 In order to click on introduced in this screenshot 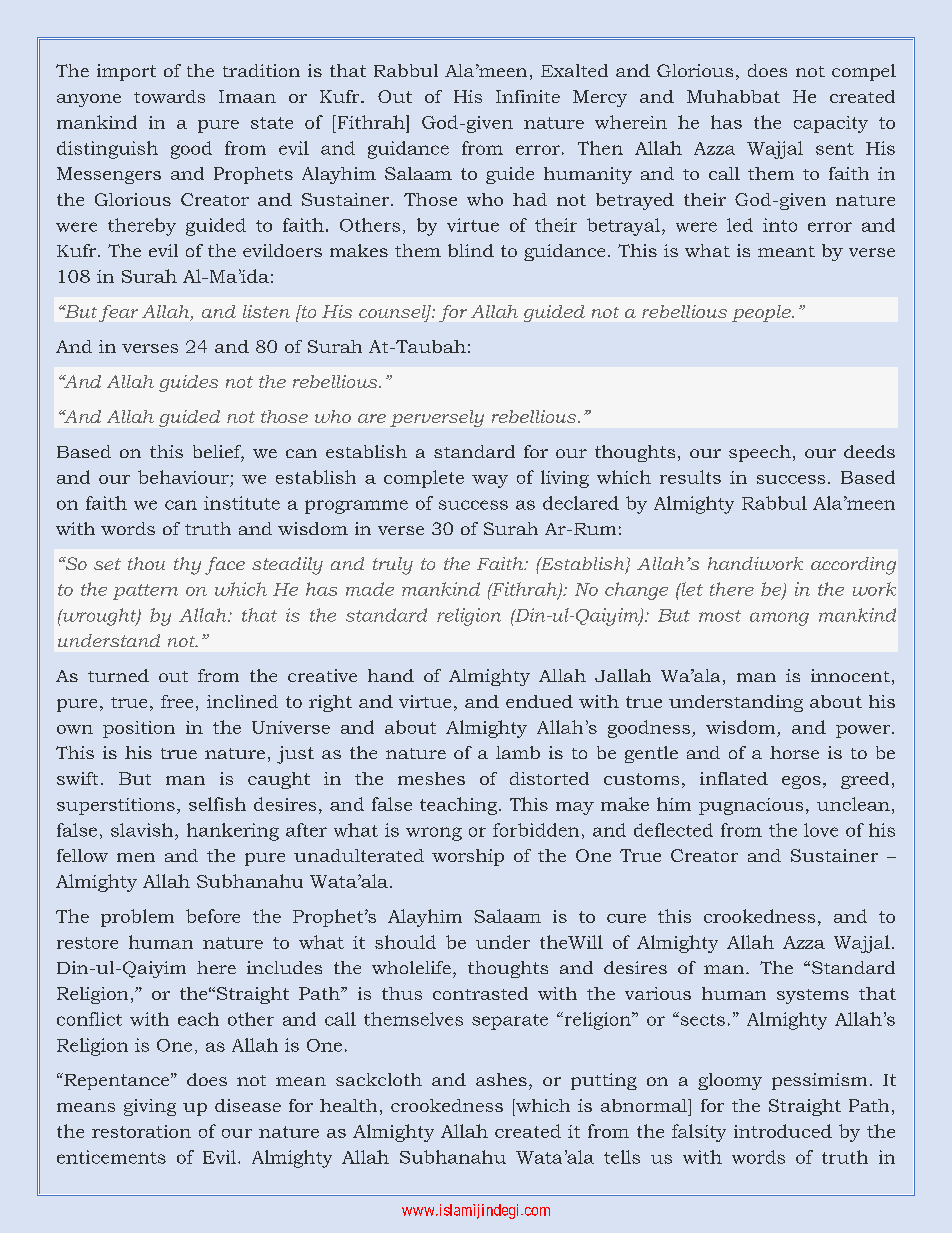, I will do `click(783, 1131)`.
